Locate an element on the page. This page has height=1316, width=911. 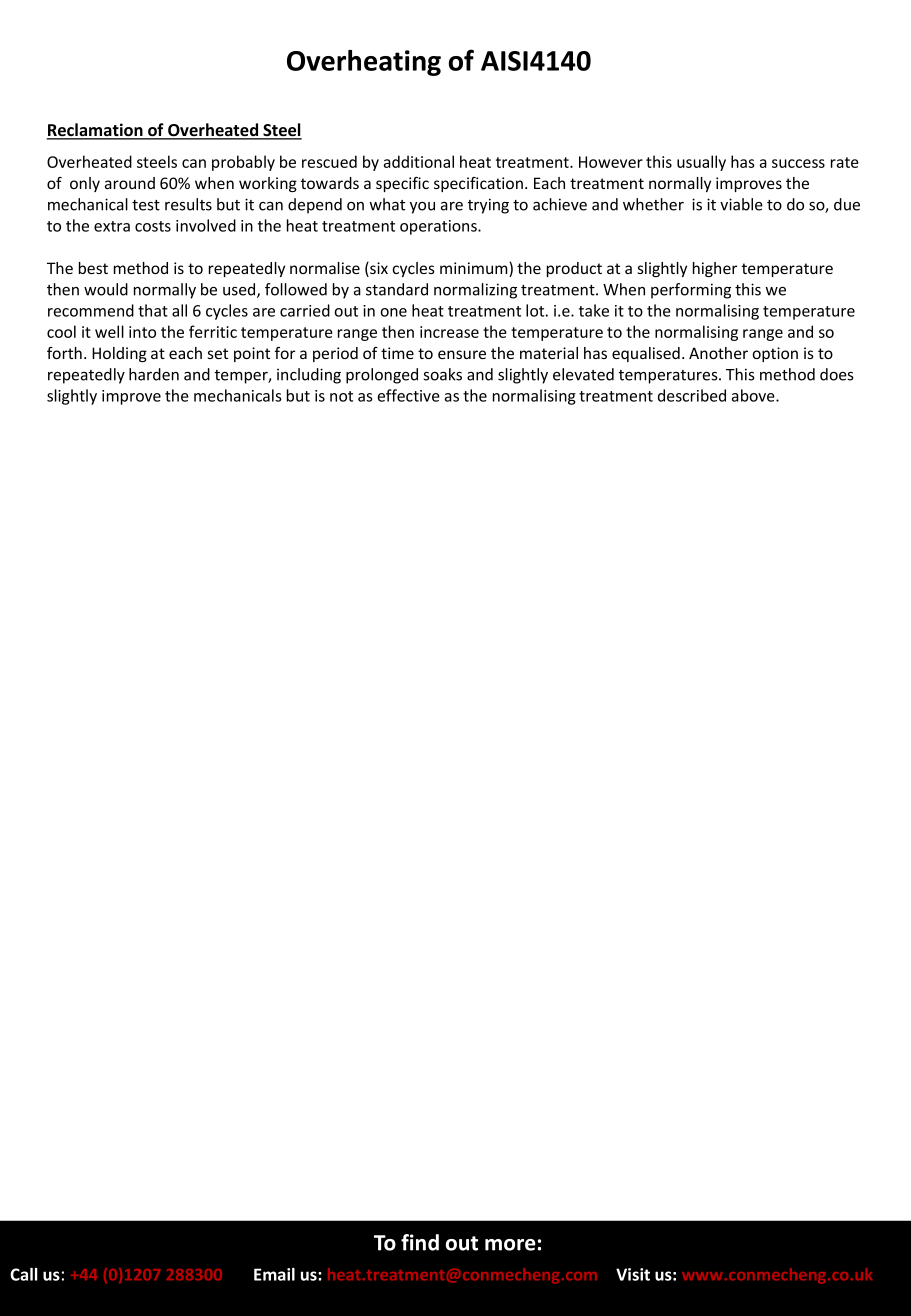
usually is located at coordinates (701, 163).
